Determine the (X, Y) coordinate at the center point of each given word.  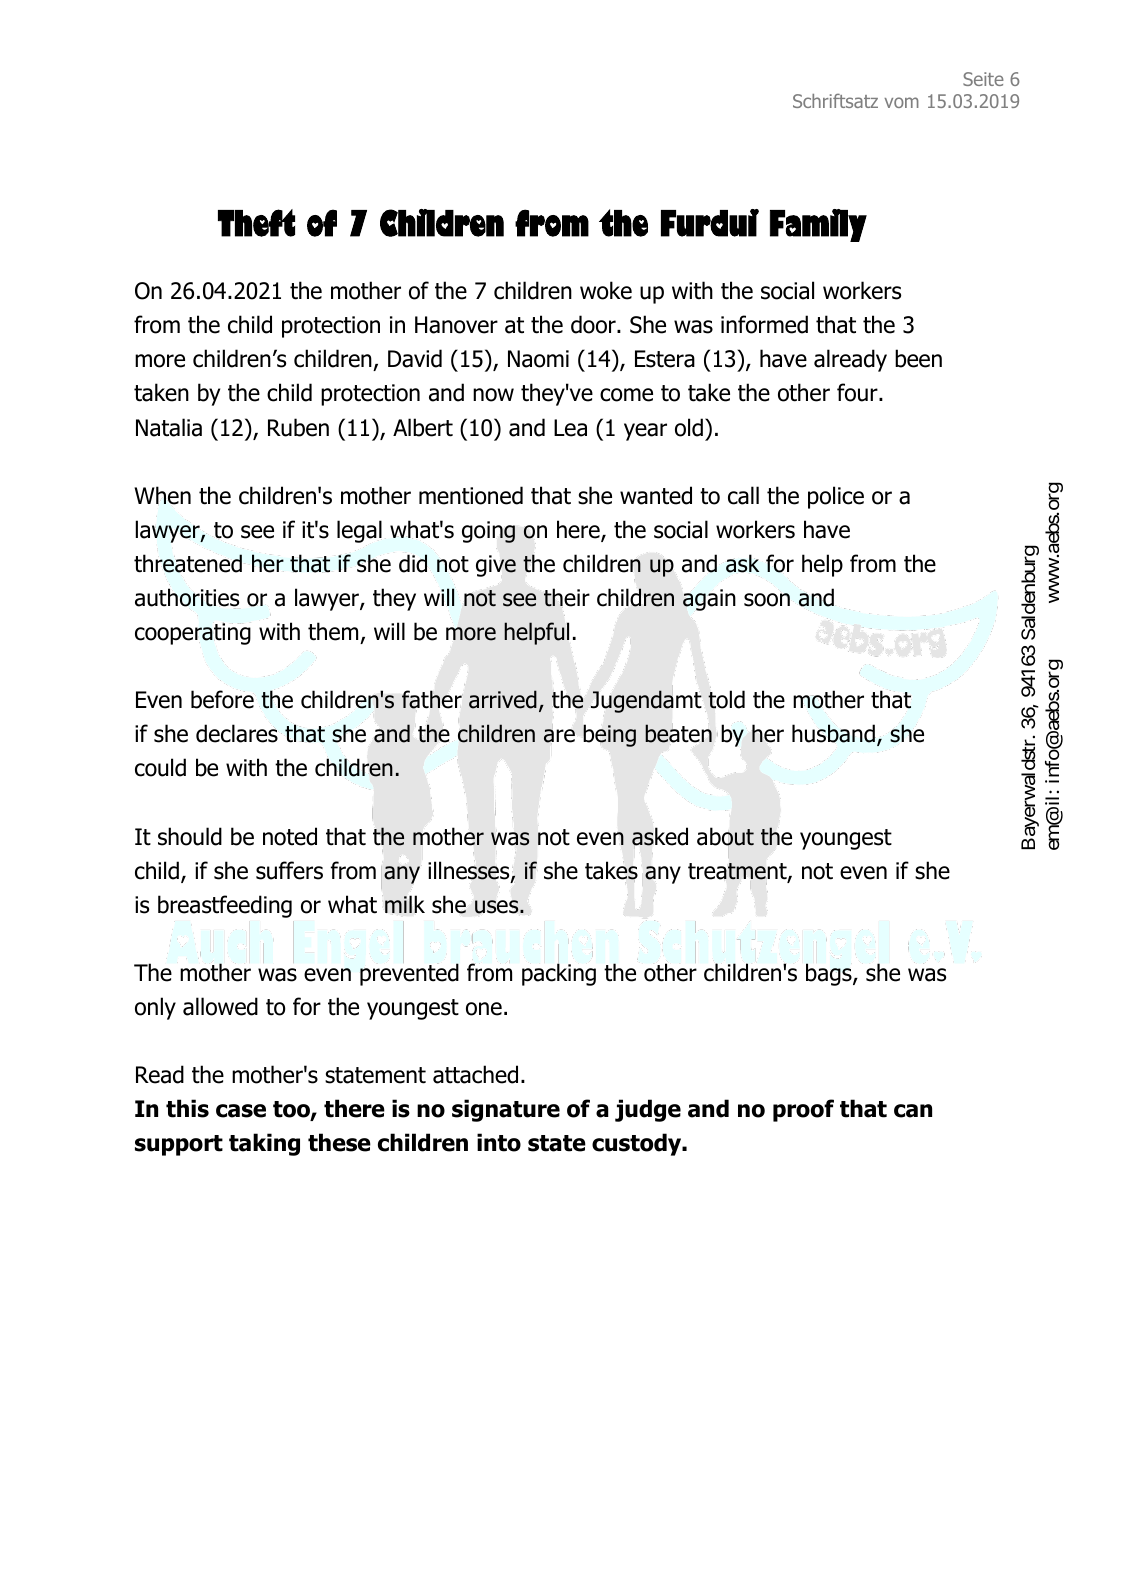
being (609, 736)
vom (901, 102)
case (241, 1111)
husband (834, 733)
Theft (256, 223)
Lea (570, 428)
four (858, 392)
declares (237, 733)
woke (606, 290)
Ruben (298, 427)
